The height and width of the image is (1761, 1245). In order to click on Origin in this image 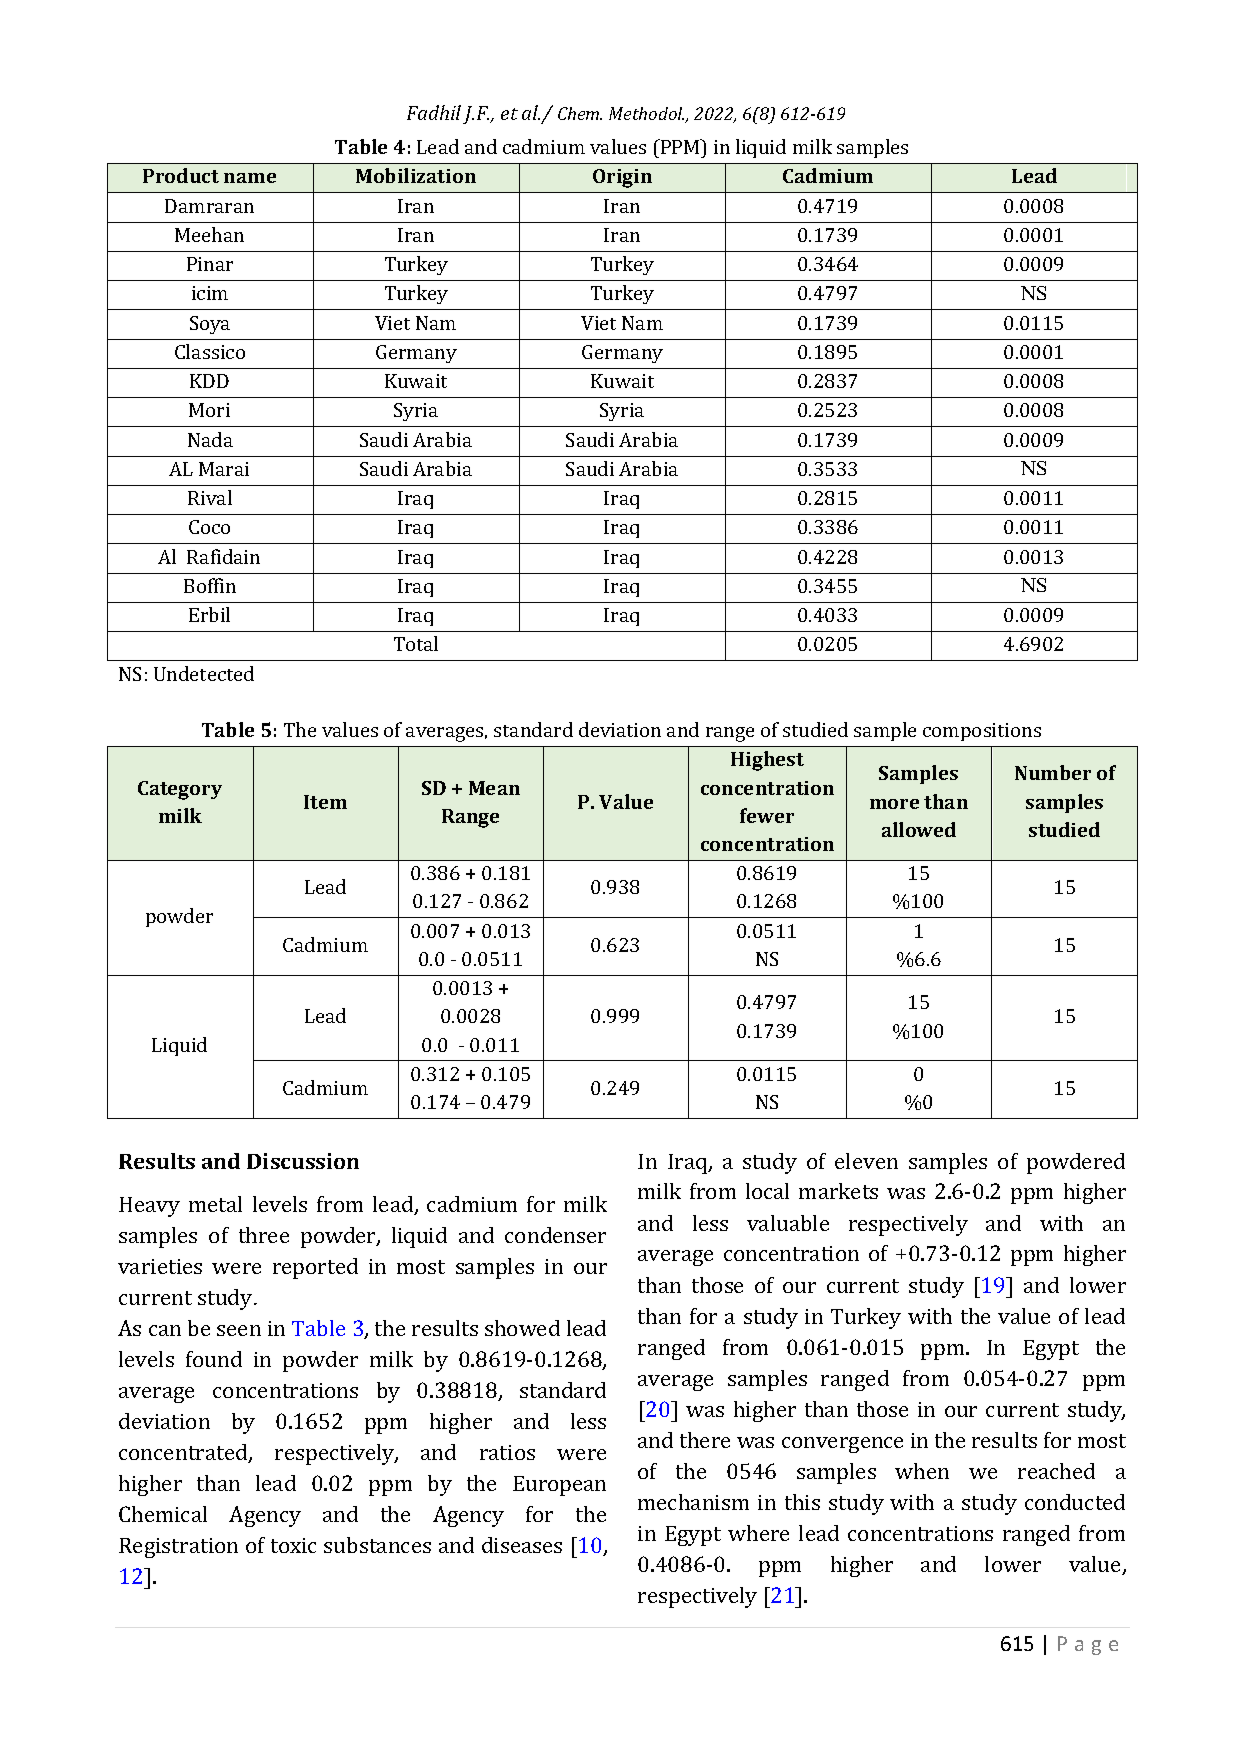, I will do `click(622, 178)`.
